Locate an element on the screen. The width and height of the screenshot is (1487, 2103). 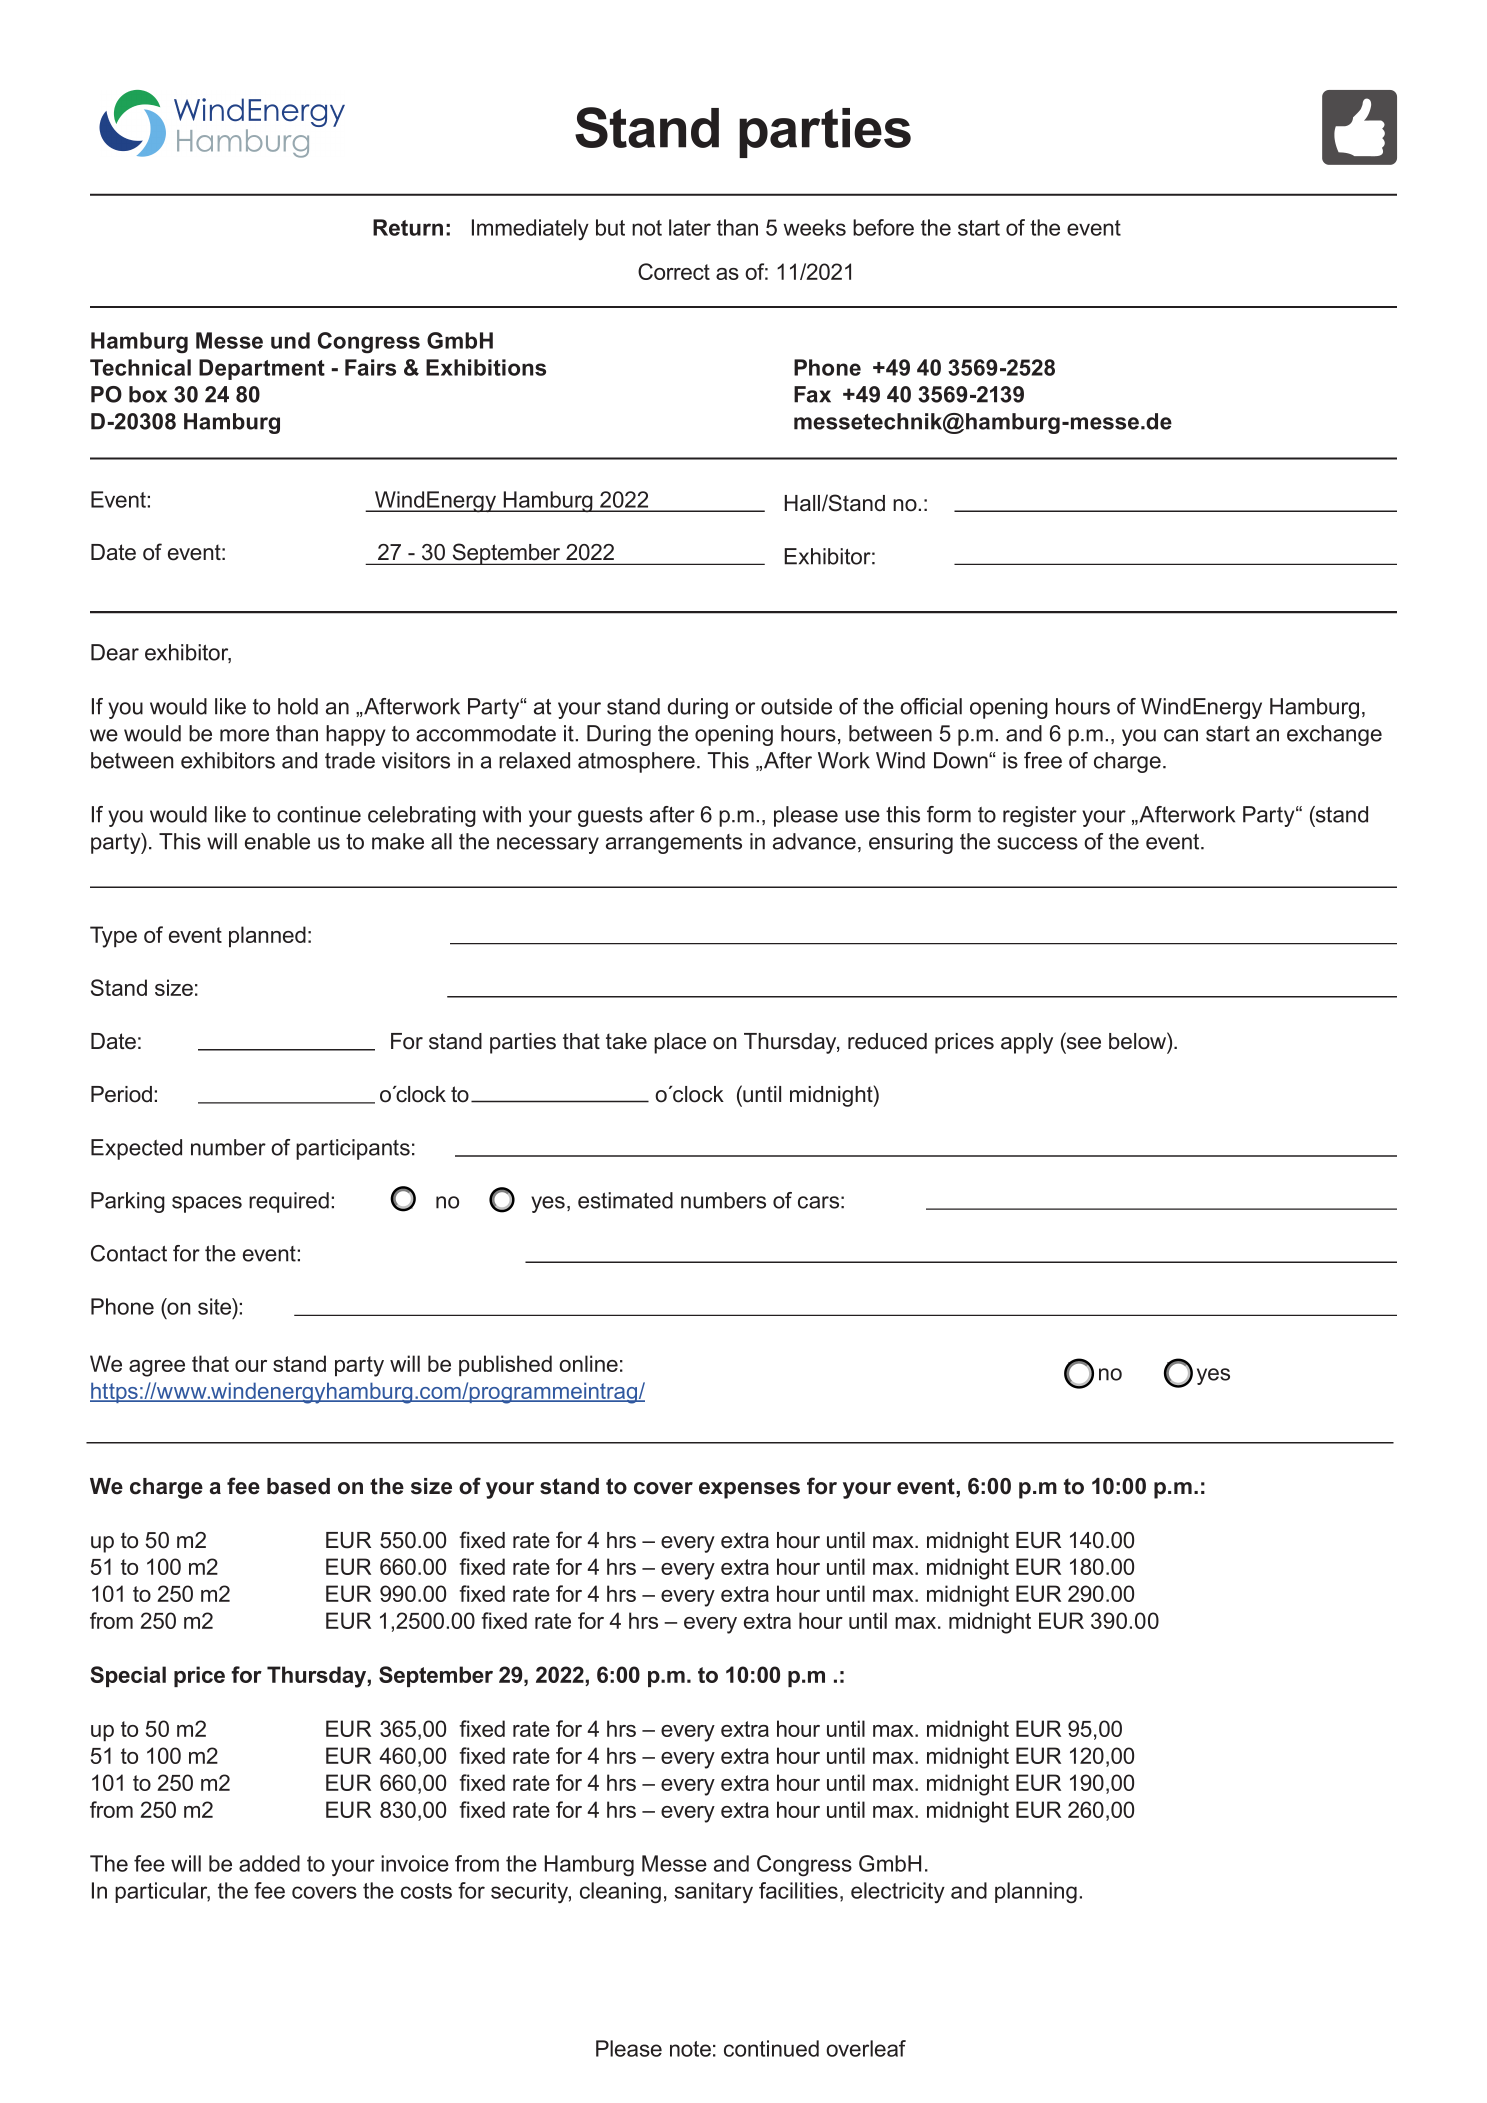
expenses is located at coordinates (749, 1490).
